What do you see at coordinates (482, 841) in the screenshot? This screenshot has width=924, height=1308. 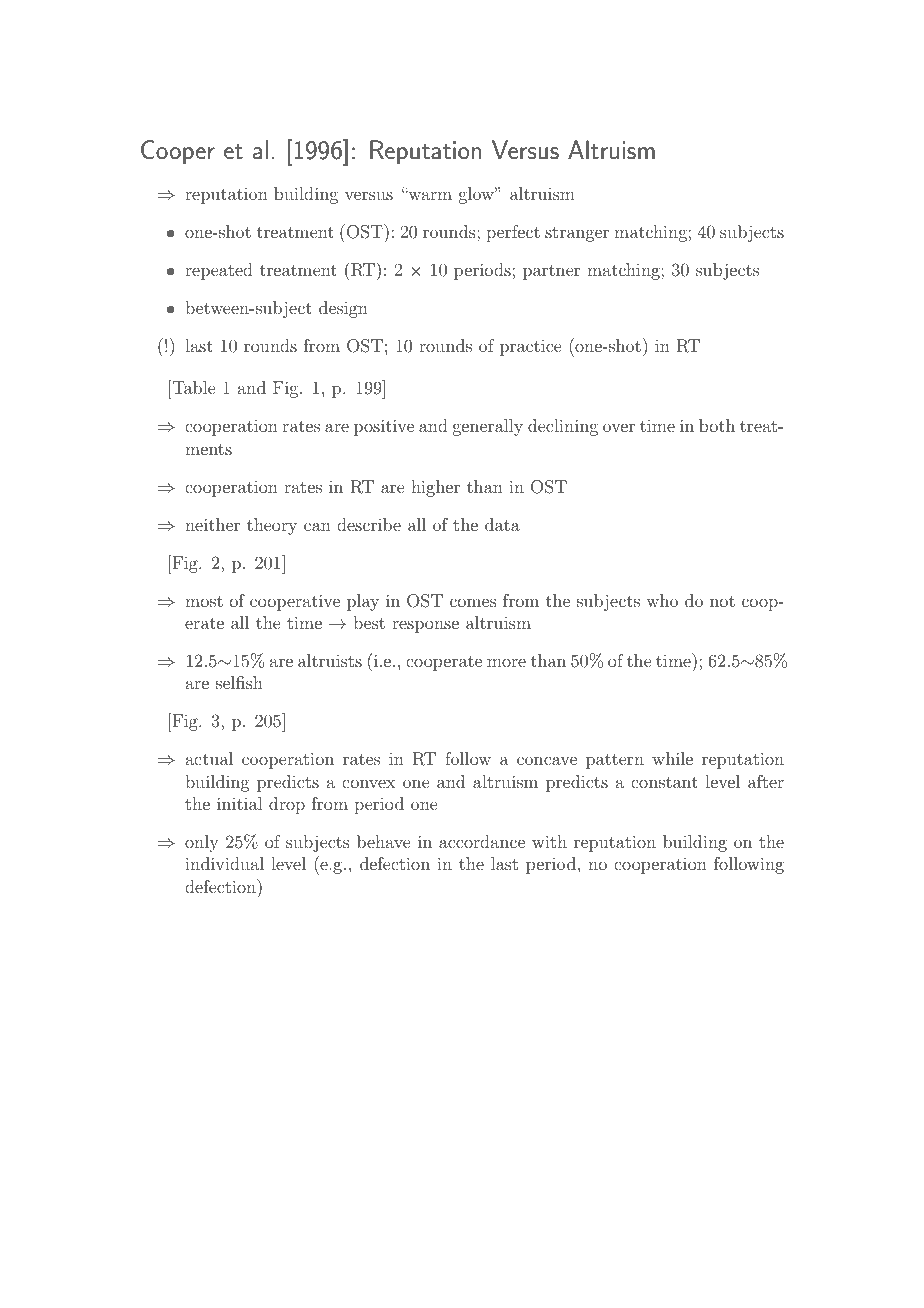 I see `accordance` at bounding box center [482, 841].
